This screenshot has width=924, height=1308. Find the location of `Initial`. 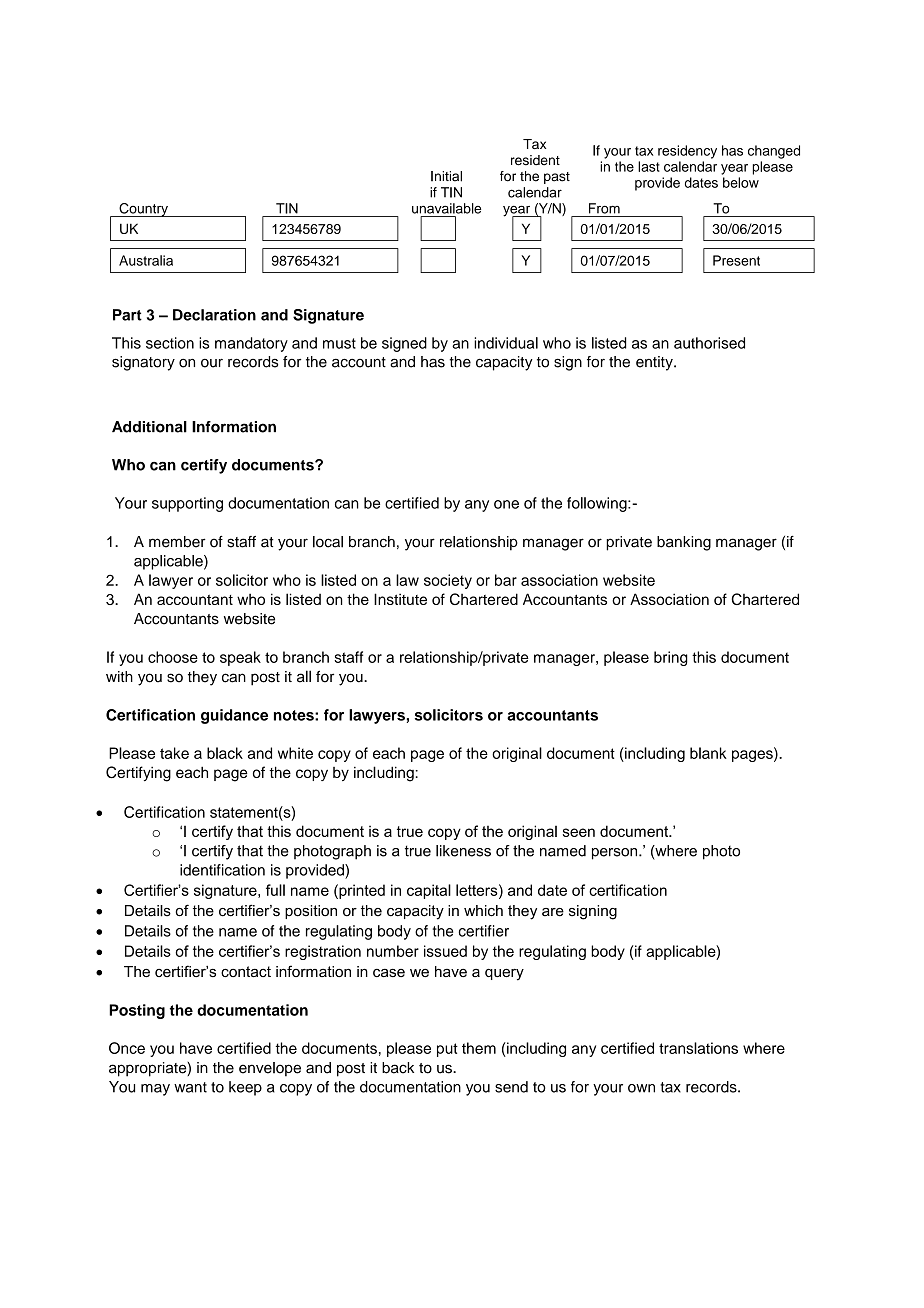

Initial is located at coordinates (446, 176).
